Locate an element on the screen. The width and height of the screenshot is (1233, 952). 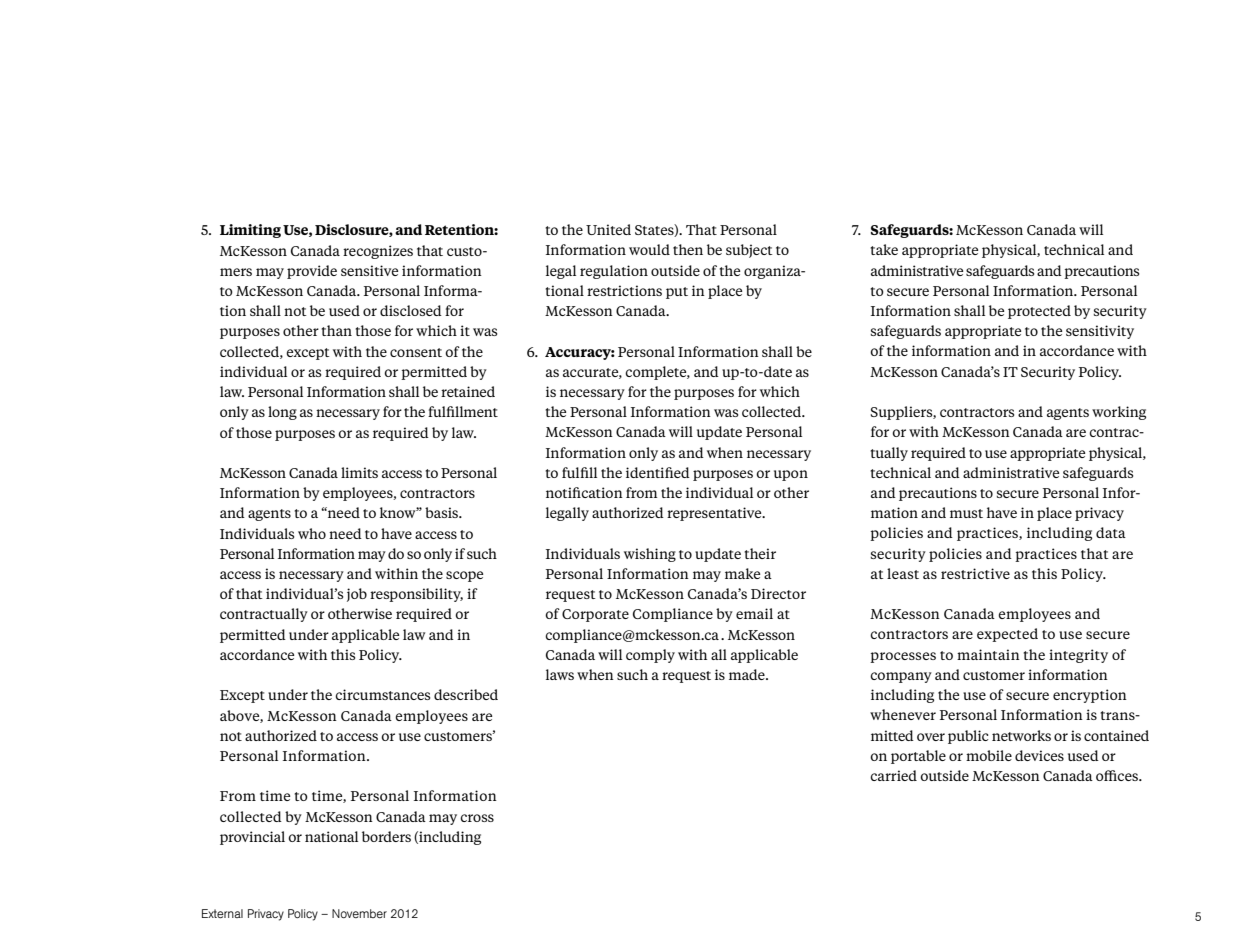
then is located at coordinates (688, 249).
